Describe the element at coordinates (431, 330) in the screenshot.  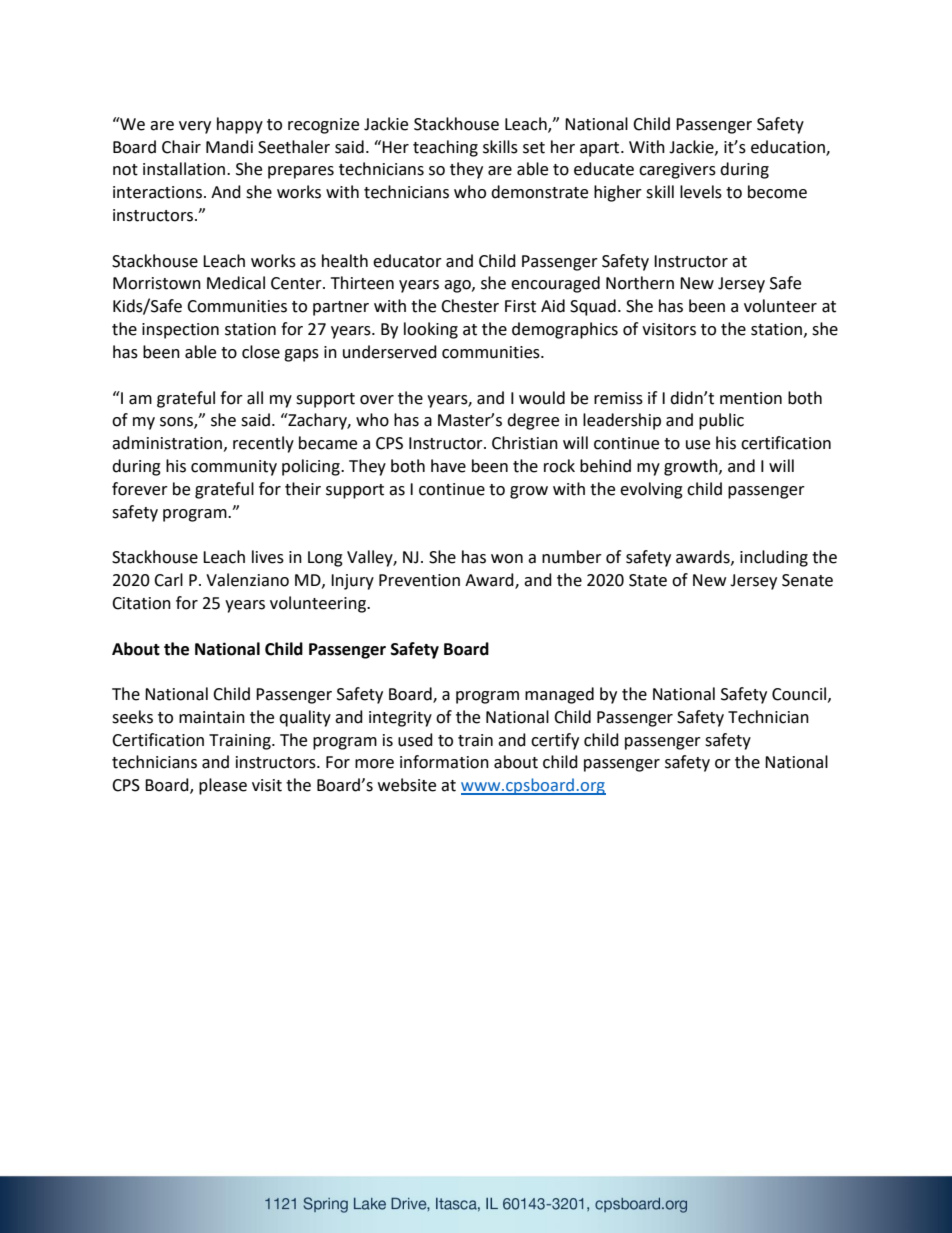
I see `looking` at that location.
